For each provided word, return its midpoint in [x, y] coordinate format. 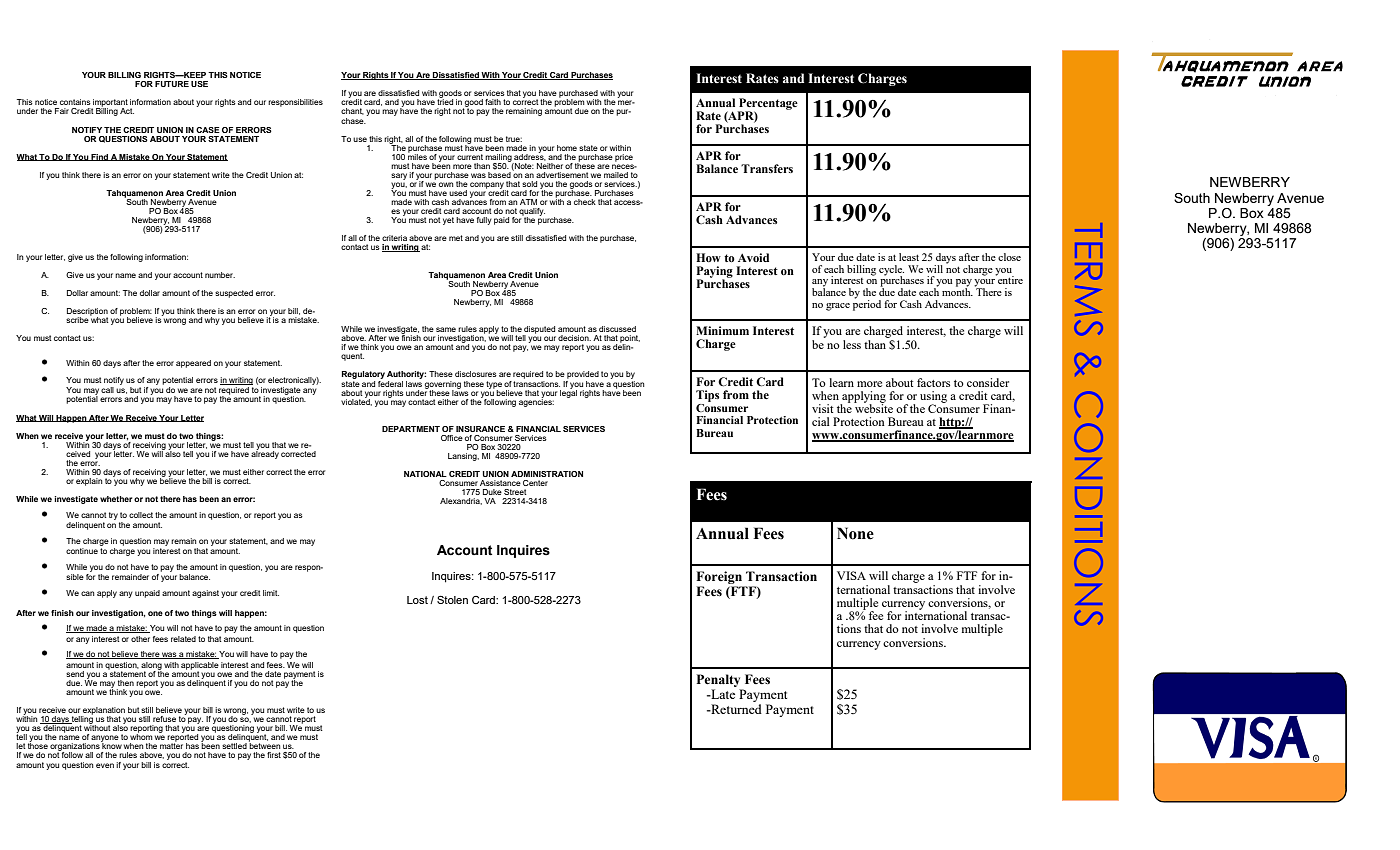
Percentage [767, 105]
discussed [617, 329]
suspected [234, 294]
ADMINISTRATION [547, 474]
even [105, 765]
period [867, 304]
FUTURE [172, 84]
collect [141, 515]
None [855, 533]
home [567, 148]
